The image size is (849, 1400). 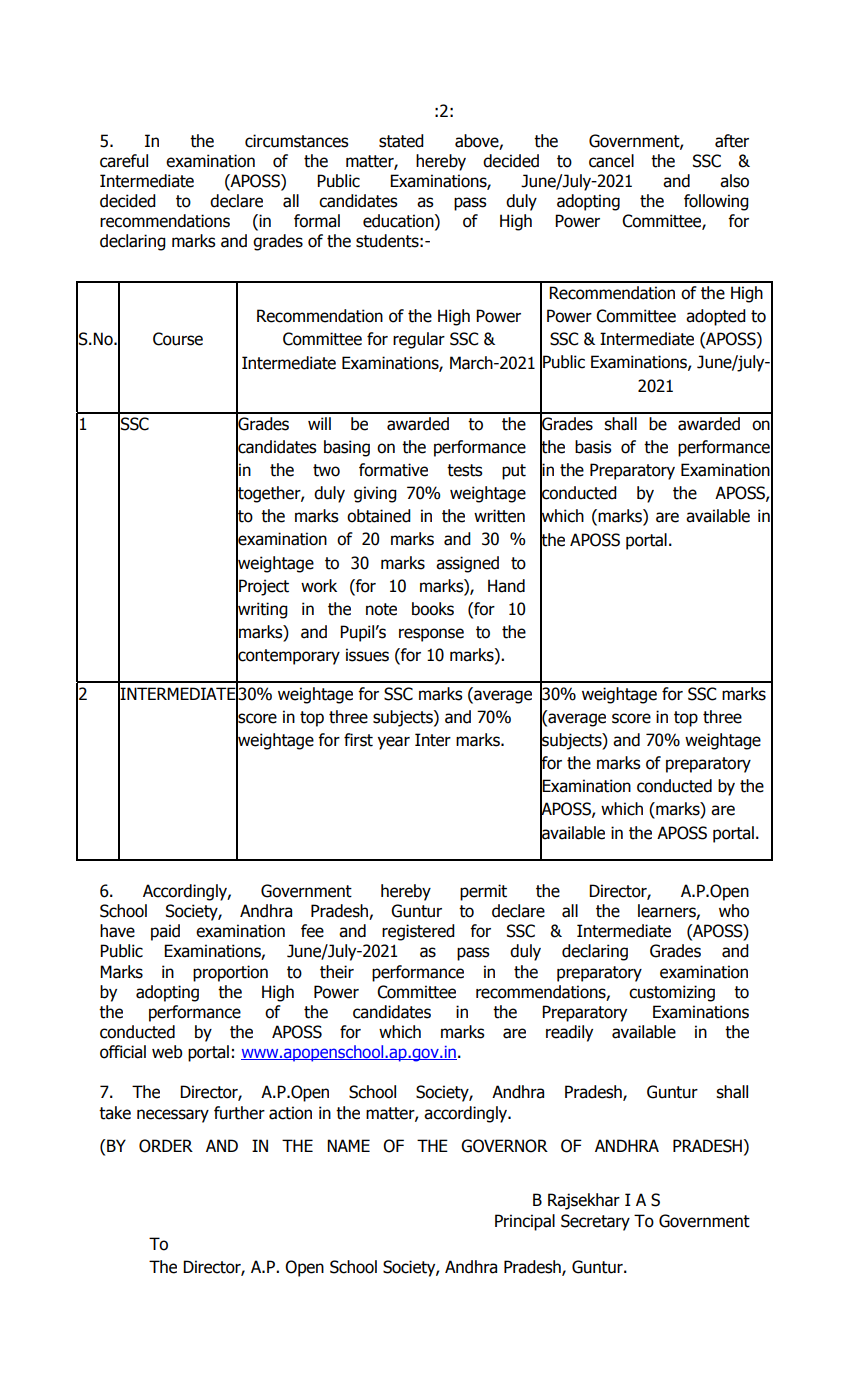 What do you see at coordinates (716, 317) in the screenshot?
I see `adopted` at bounding box center [716, 317].
